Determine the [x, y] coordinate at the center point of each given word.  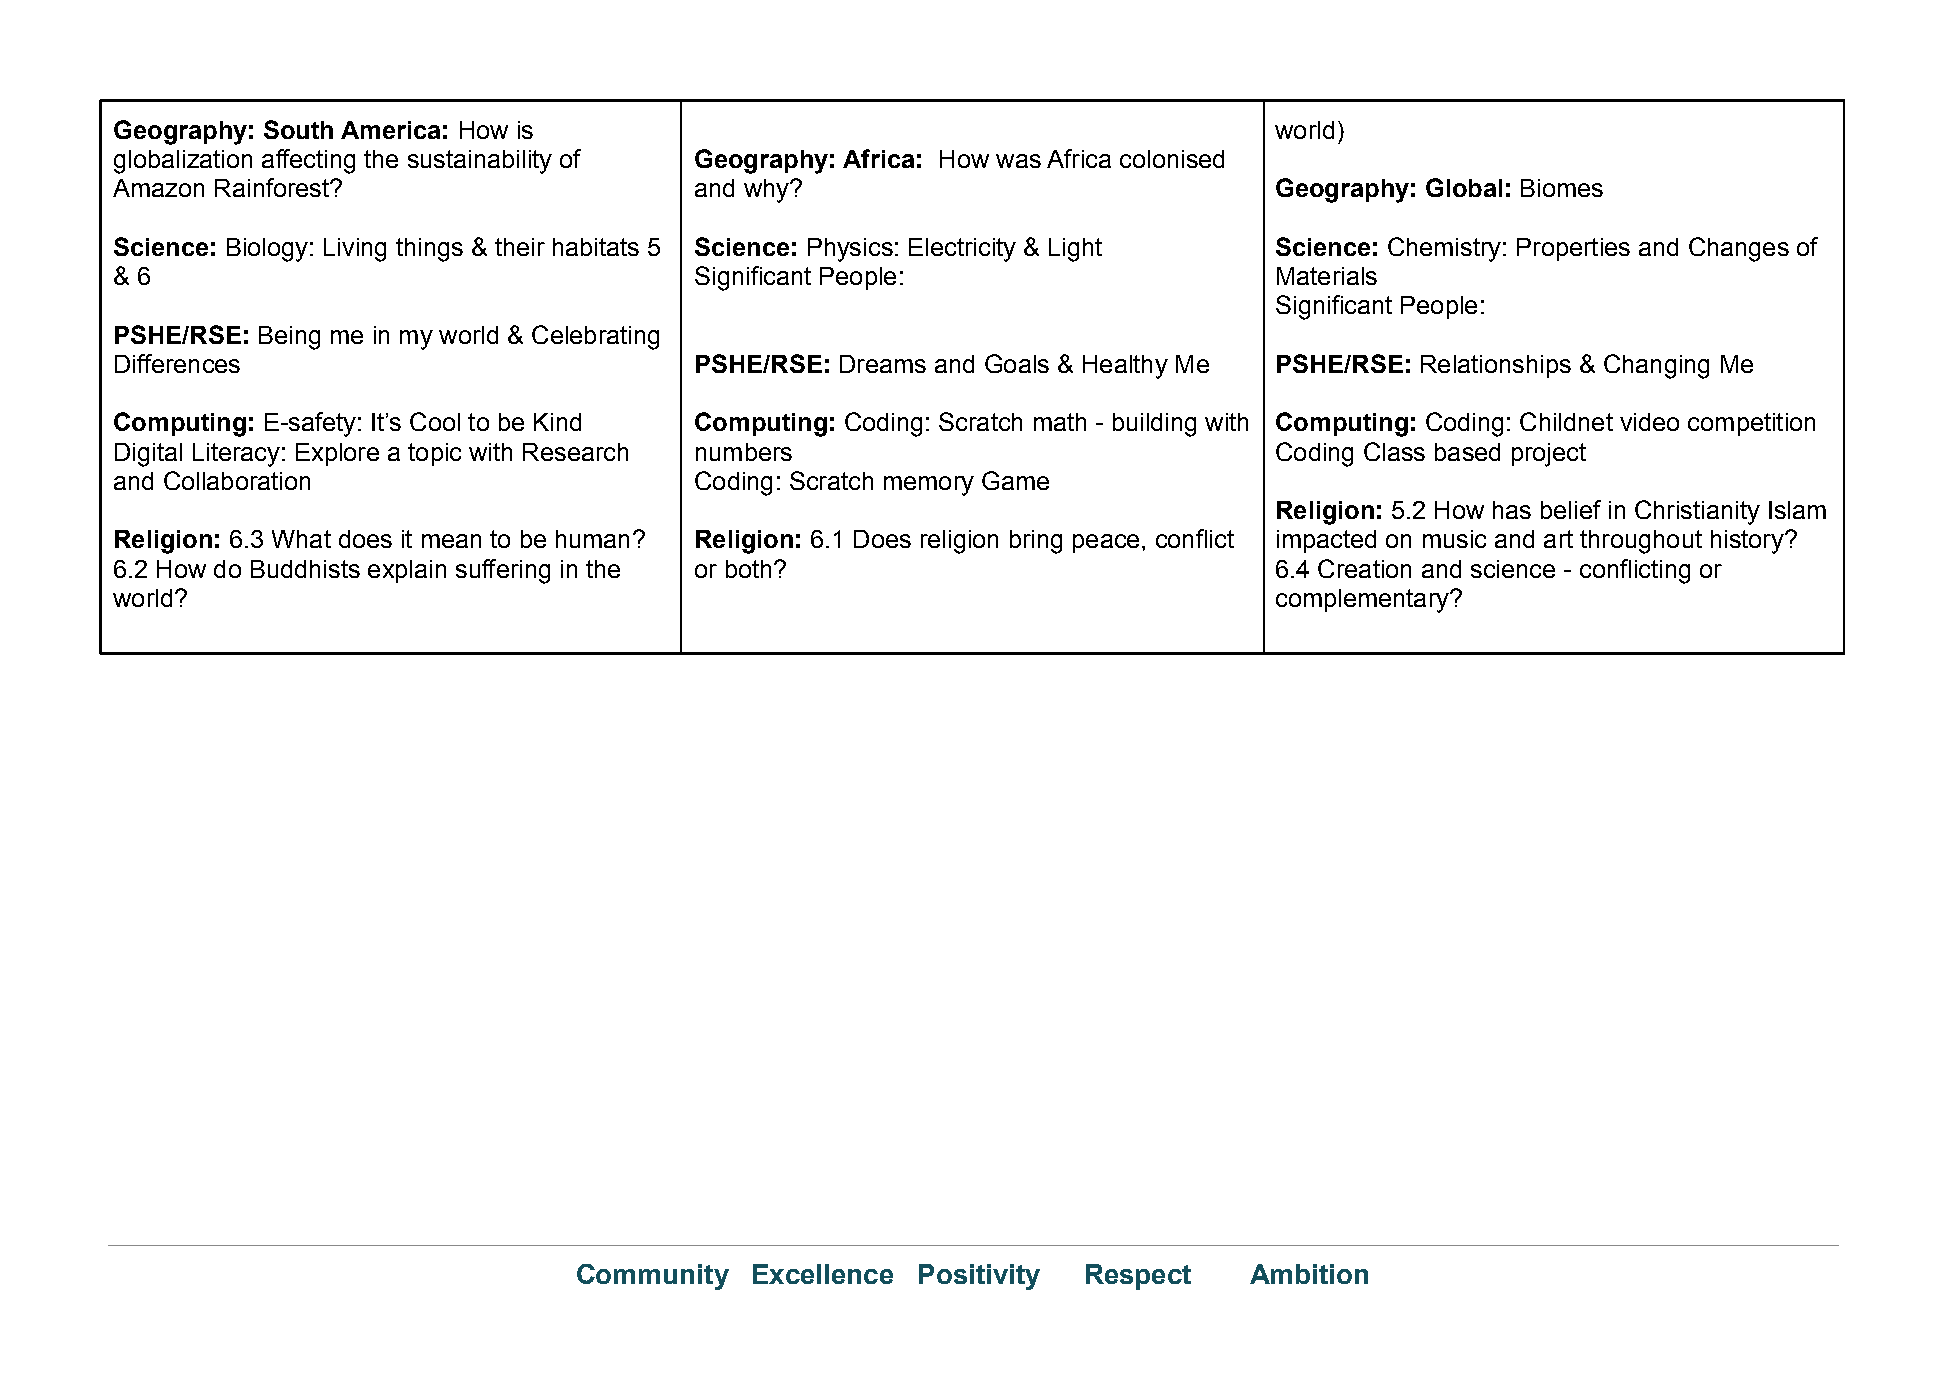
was [1018, 161]
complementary [1363, 601]
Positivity [979, 1277]
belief [1571, 509]
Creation [1364, 568]
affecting [308, 161]
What [301, 539]
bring [1036, 542]
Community [653, 1277]
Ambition [1309, 1274]
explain [407, 571]
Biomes [1562, 188]
